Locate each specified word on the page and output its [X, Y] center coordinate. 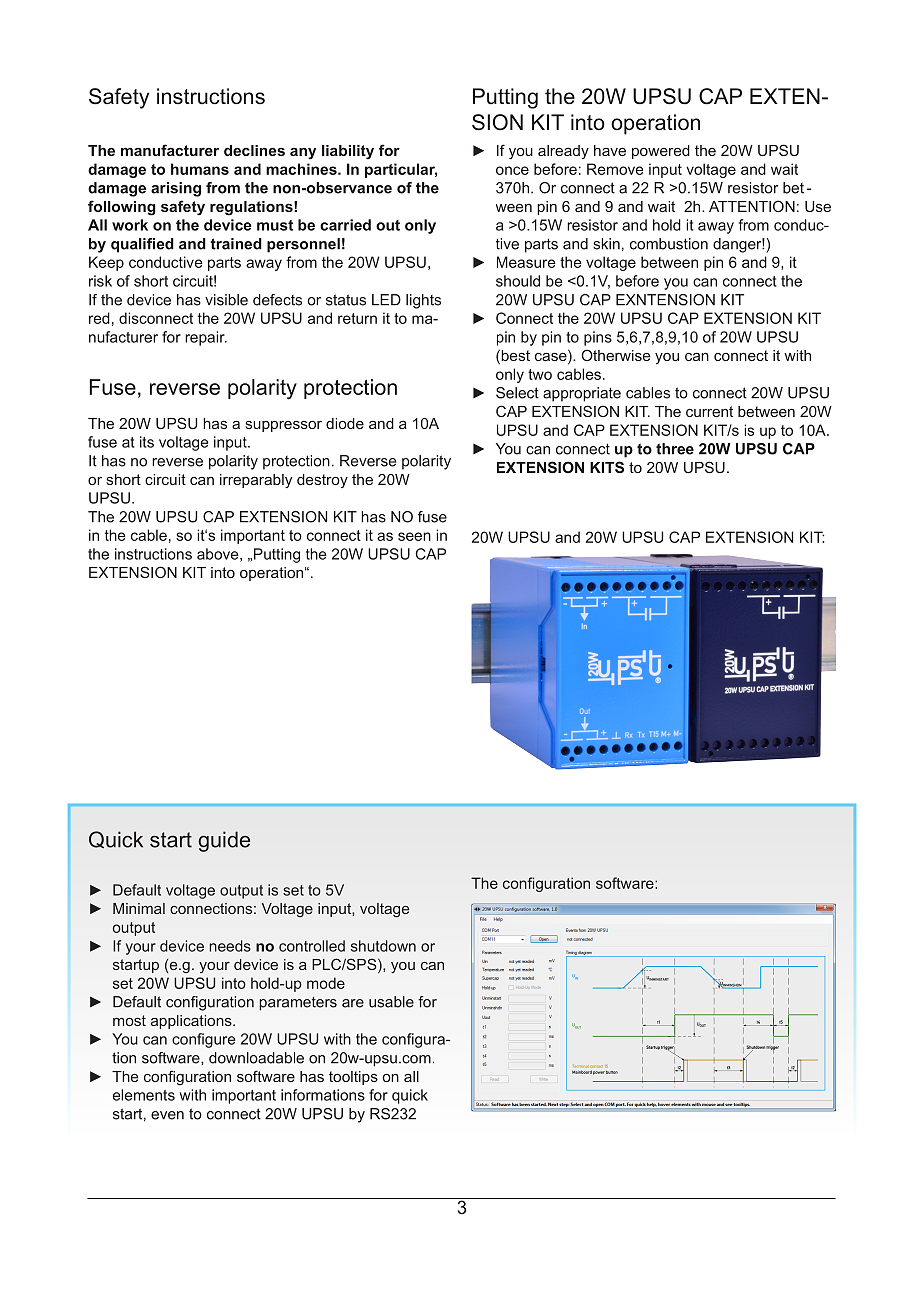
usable [391, 1002]
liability [348, 152]
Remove [615, 169]
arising [176, 189]
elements [144, 1095]
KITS [607, 467]
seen [414, 536]
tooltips [353, 1078]
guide [224, 841]
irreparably [256, 481]
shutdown [383, 946]
